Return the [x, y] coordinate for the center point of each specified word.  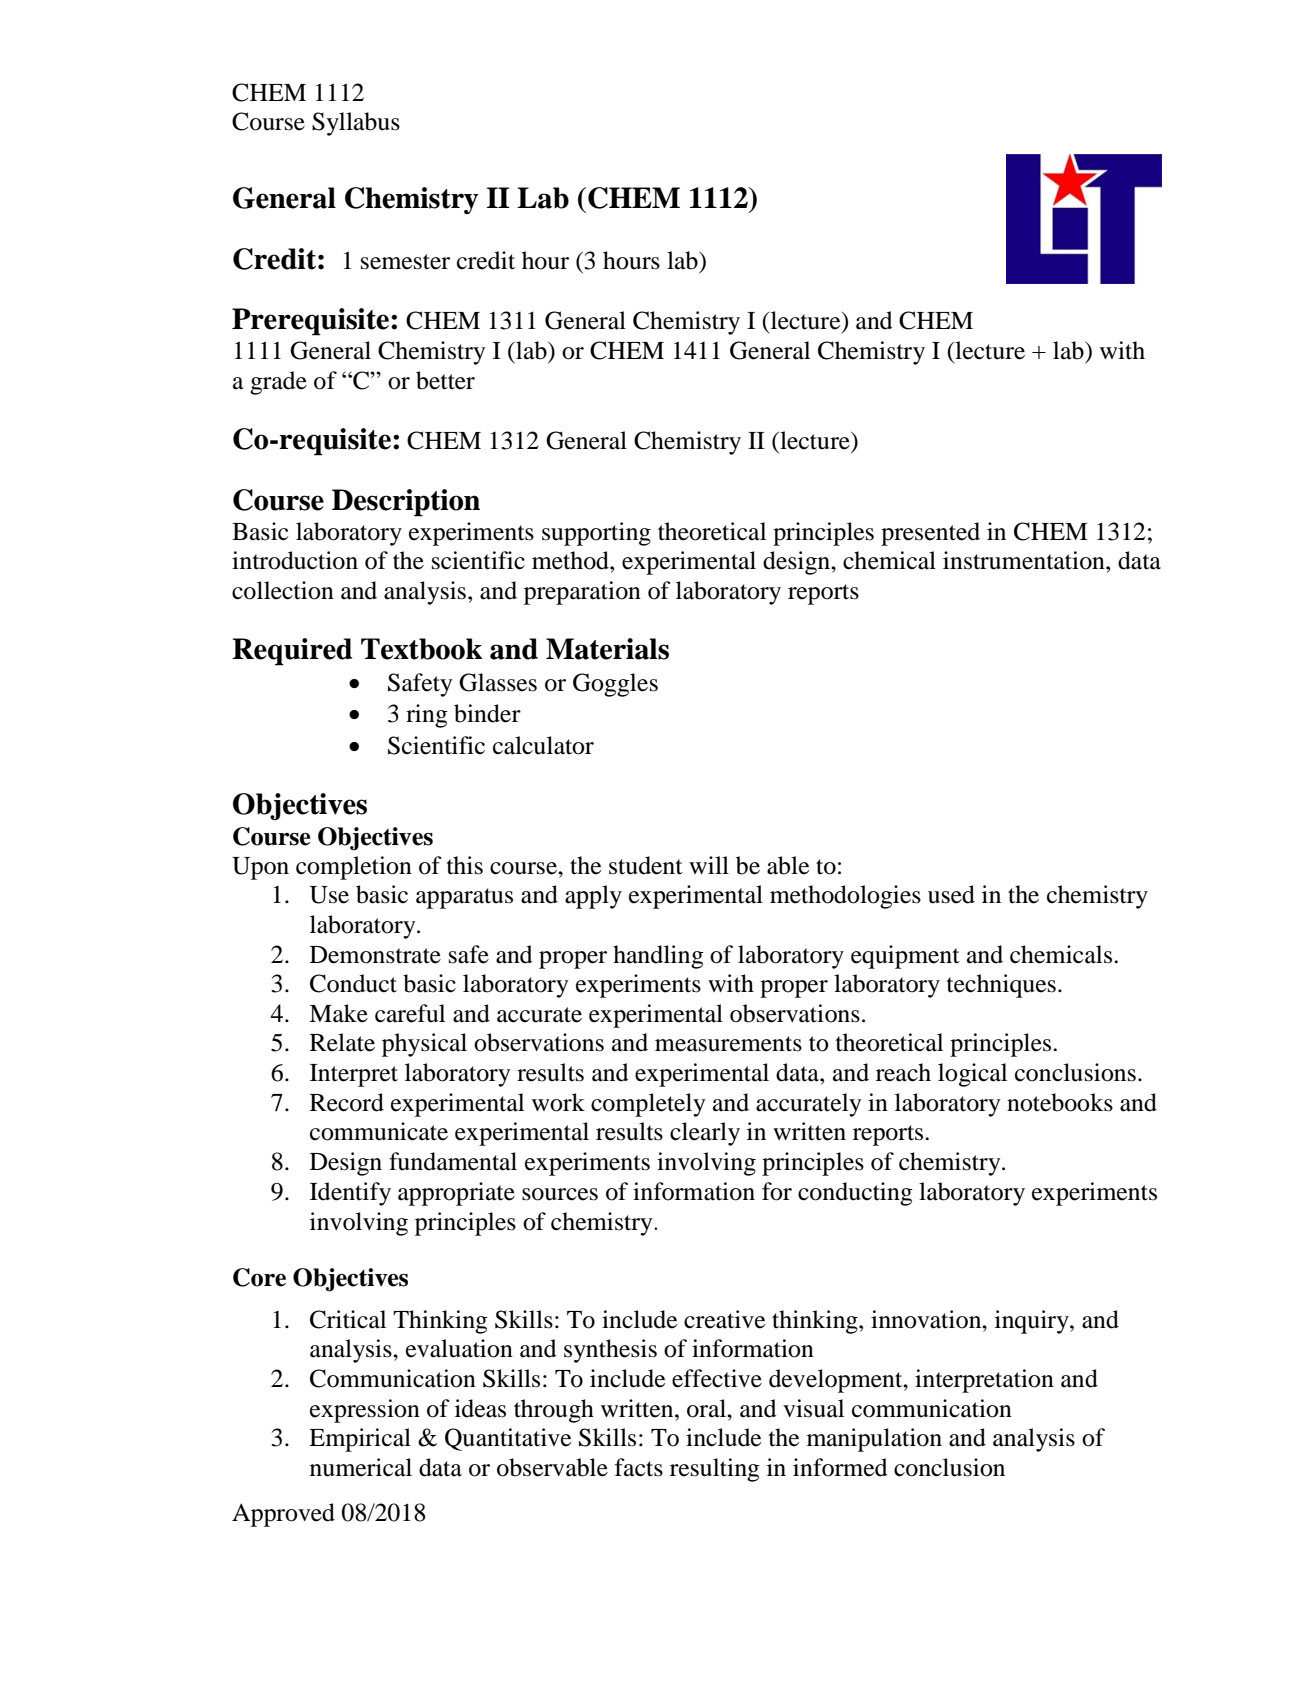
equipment [905, 957]
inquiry [1033, 1322]
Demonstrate [375, 955]
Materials [607, 649]
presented [930, 534]
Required [292, 652]
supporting [596, 534]
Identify [350, 1194]
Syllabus [356, 124]
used [951, 894]
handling [658, 957]
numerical [361, 1467]
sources [560, 1194]
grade [278, 383]
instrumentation [1025, 560]
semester [405, 262]
